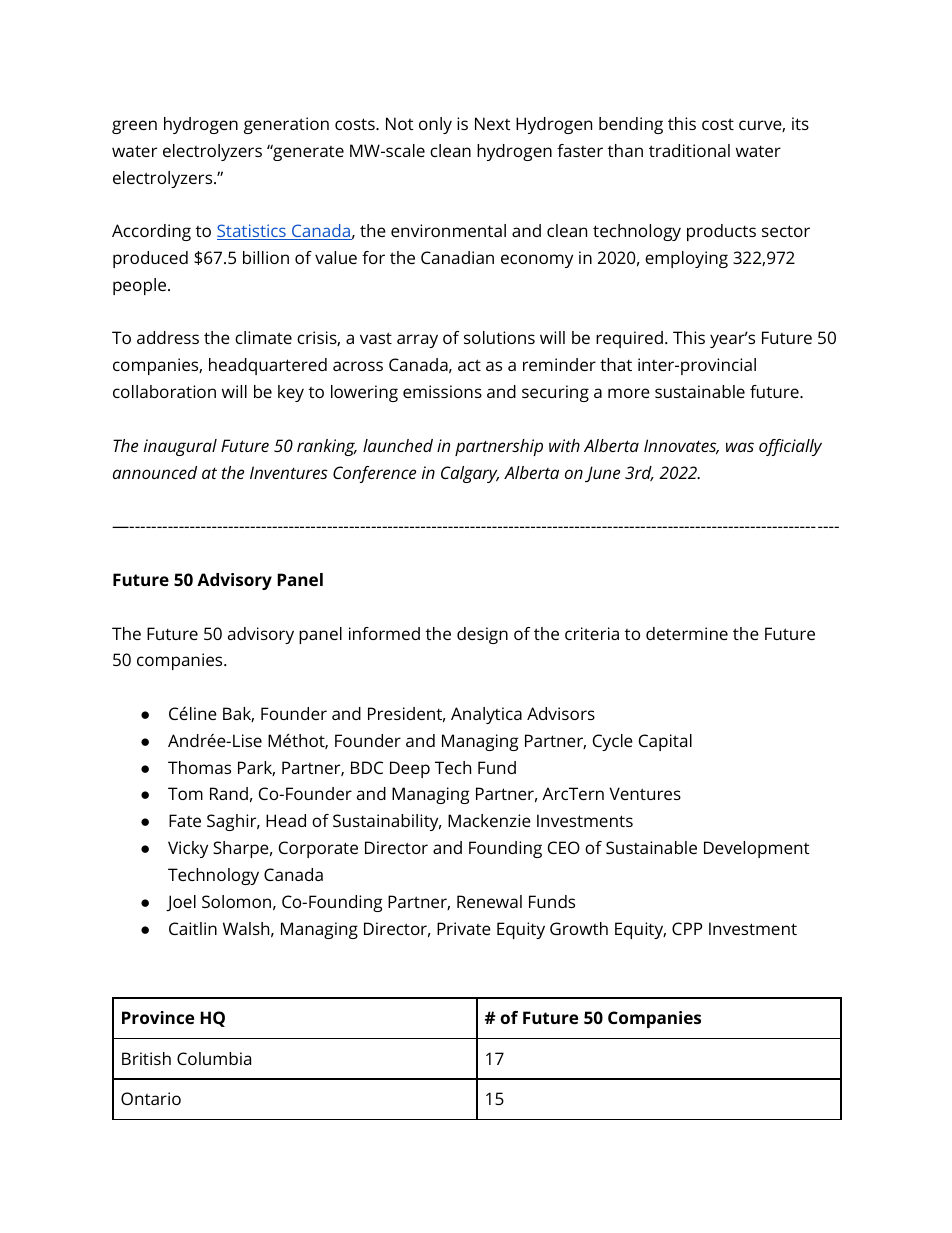 This screenshot has width=952, height=1233. I want to click on inaugural, so click(180, 447).
